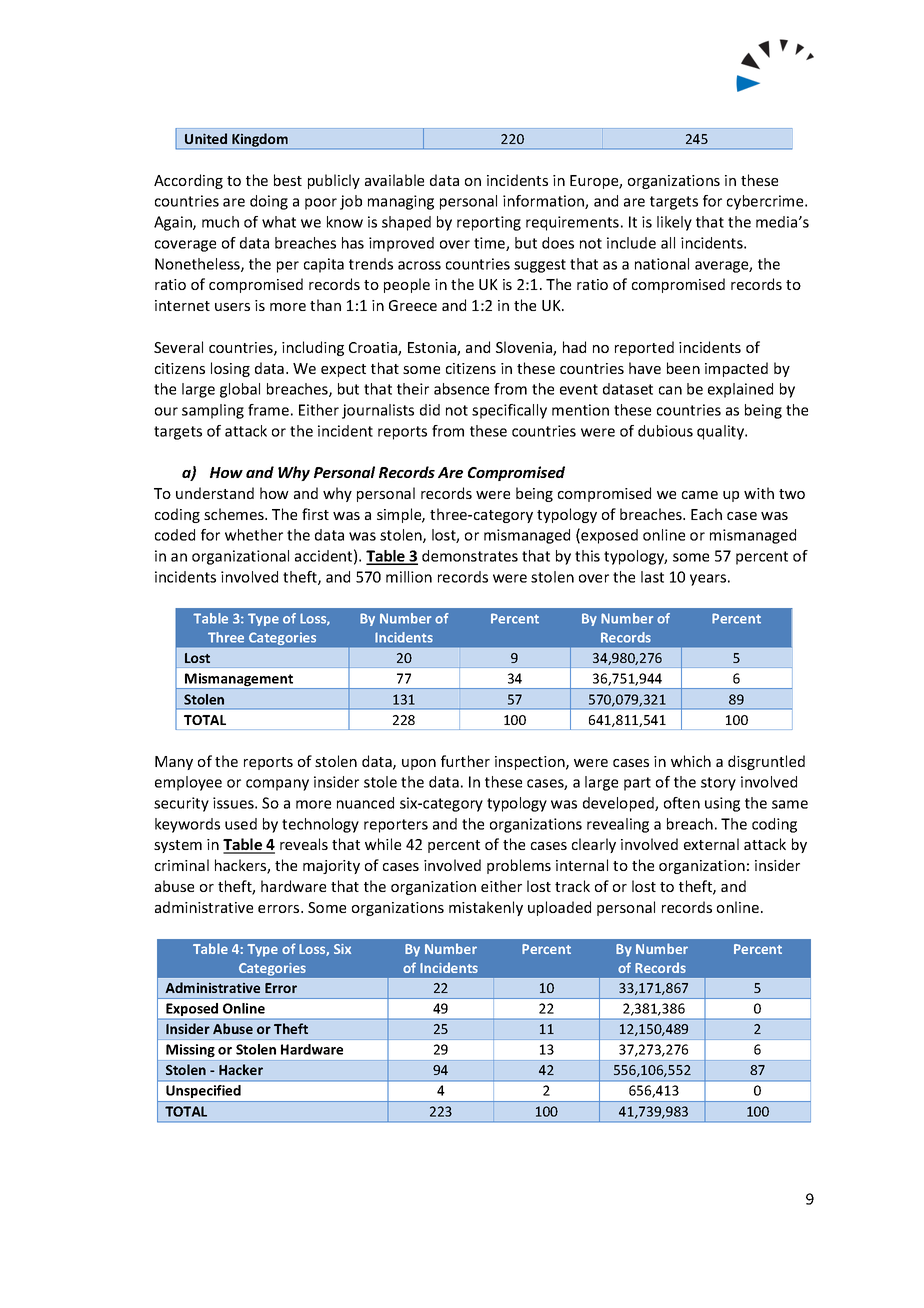 This page has height=1308, width=924. Describe the element at coordinates (277, 785) in the page. I see `company` at that location.
